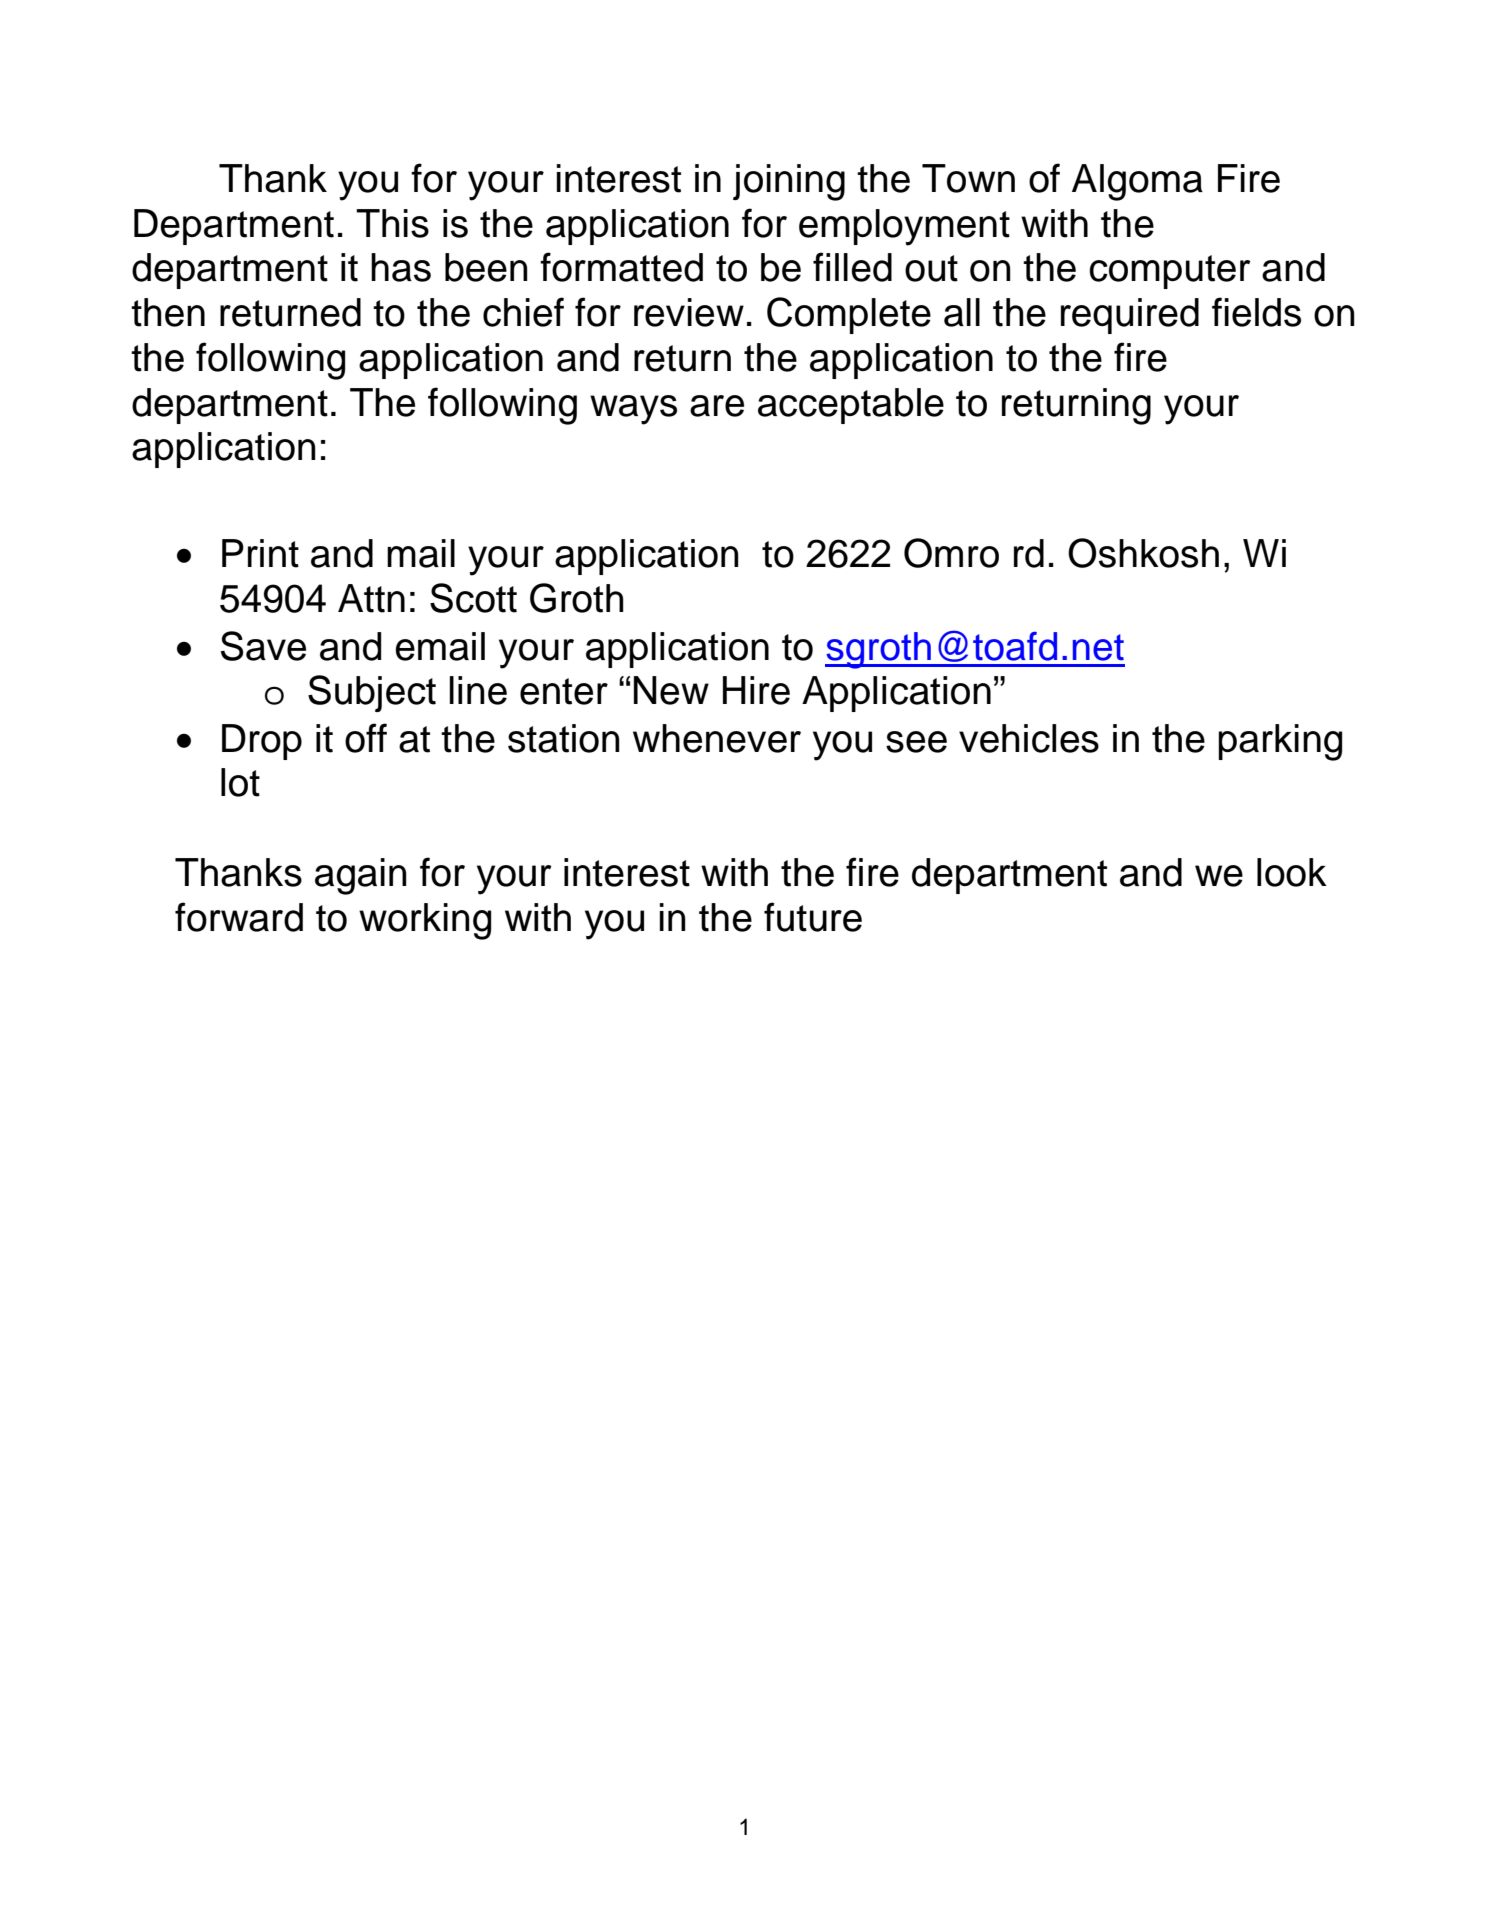 The height and width of the screenshot is (1928, 1490). Describe the element at coordinates (717, 406) in the screenshot. I see `are` at that location.
